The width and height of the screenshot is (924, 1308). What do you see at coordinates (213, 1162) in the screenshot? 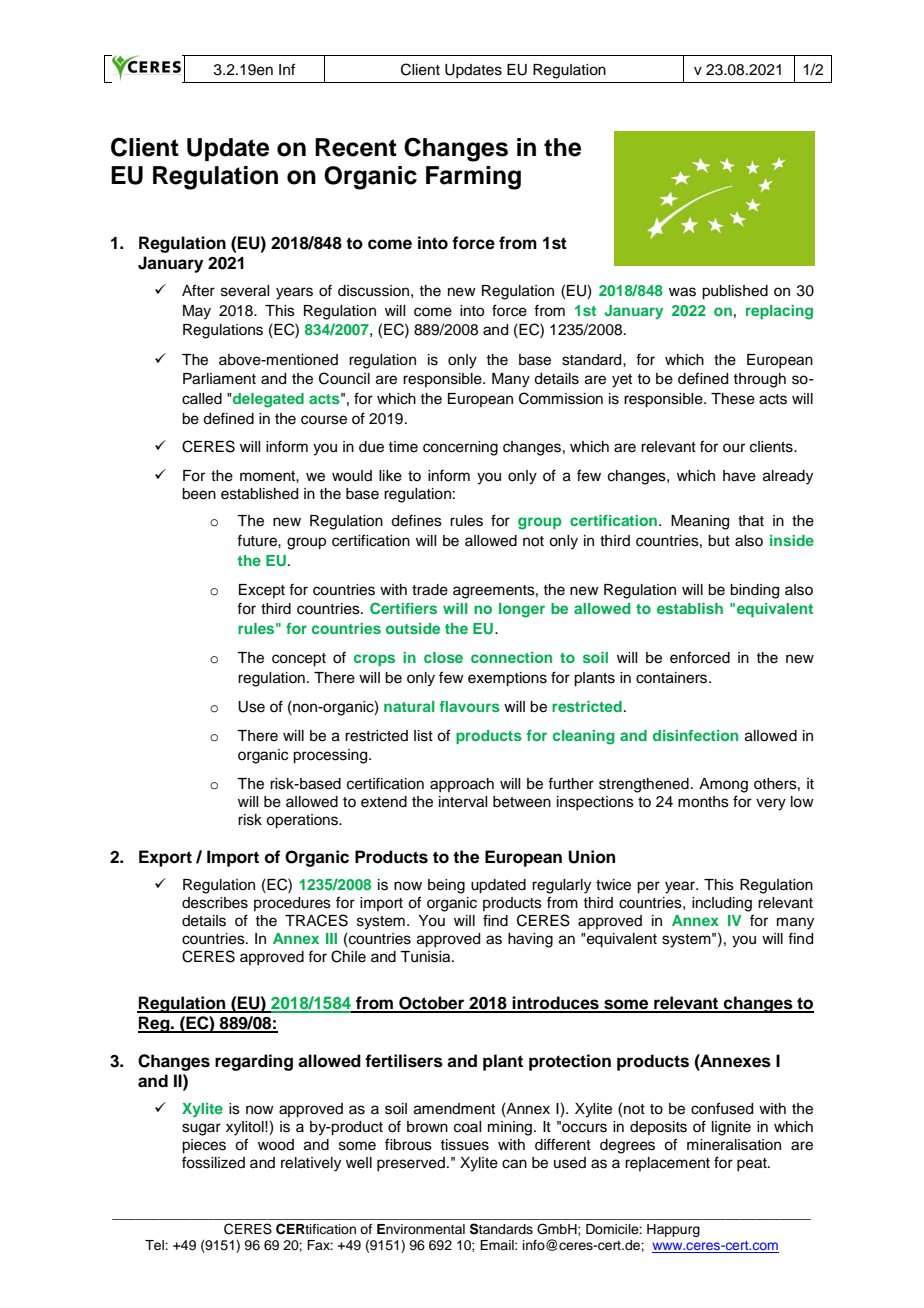
I see `fossilized` at bounding box center [213, 1162].
